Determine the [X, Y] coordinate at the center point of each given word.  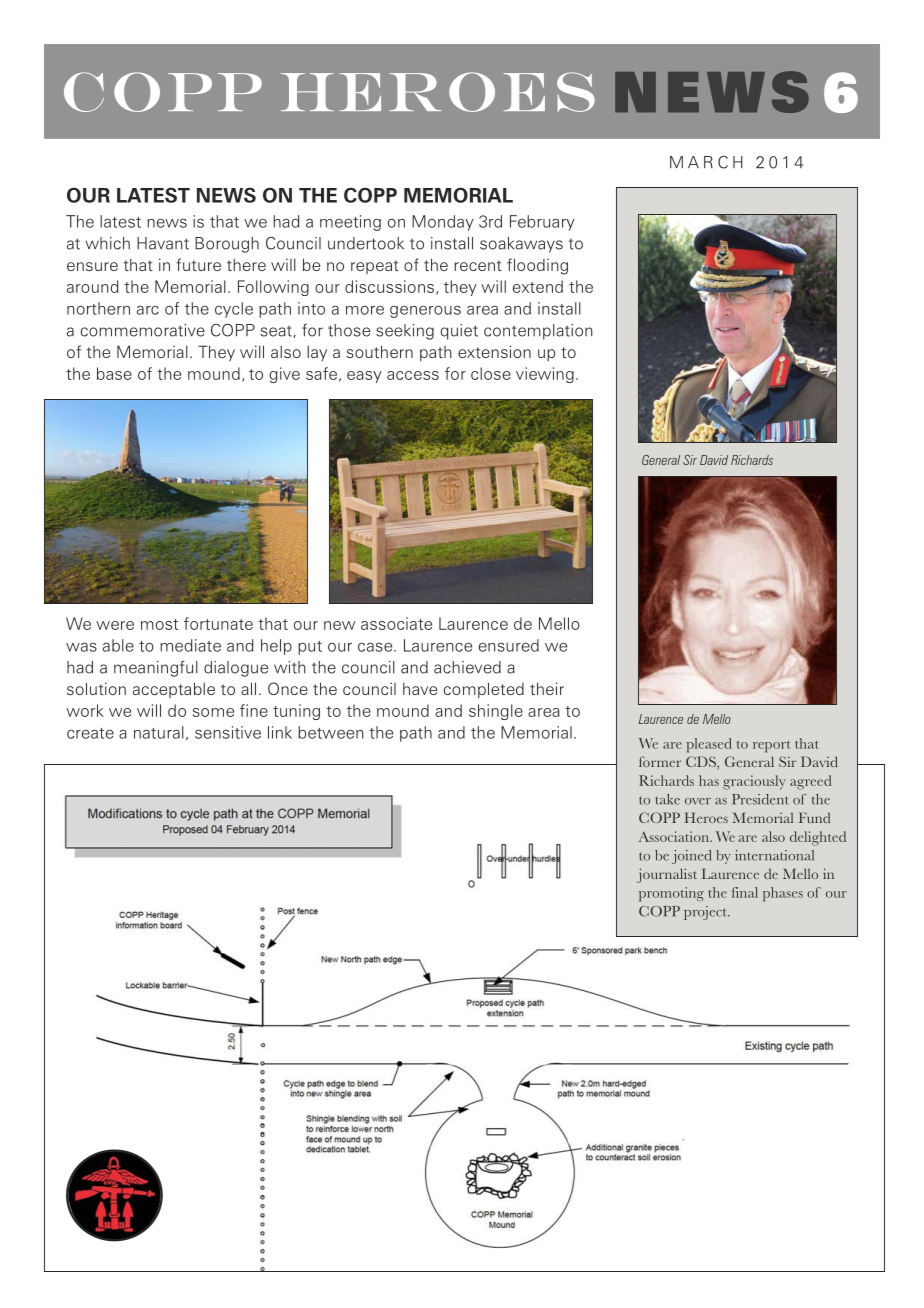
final [745, 892]
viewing [545, 375]
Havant [163, 243]
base [114, 373]
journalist [667, 875]
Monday [443, 223]
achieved [467, 667]
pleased [709, 745]
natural [159, 732]
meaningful [156, 668]
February [542, 223]
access [413, 375]
